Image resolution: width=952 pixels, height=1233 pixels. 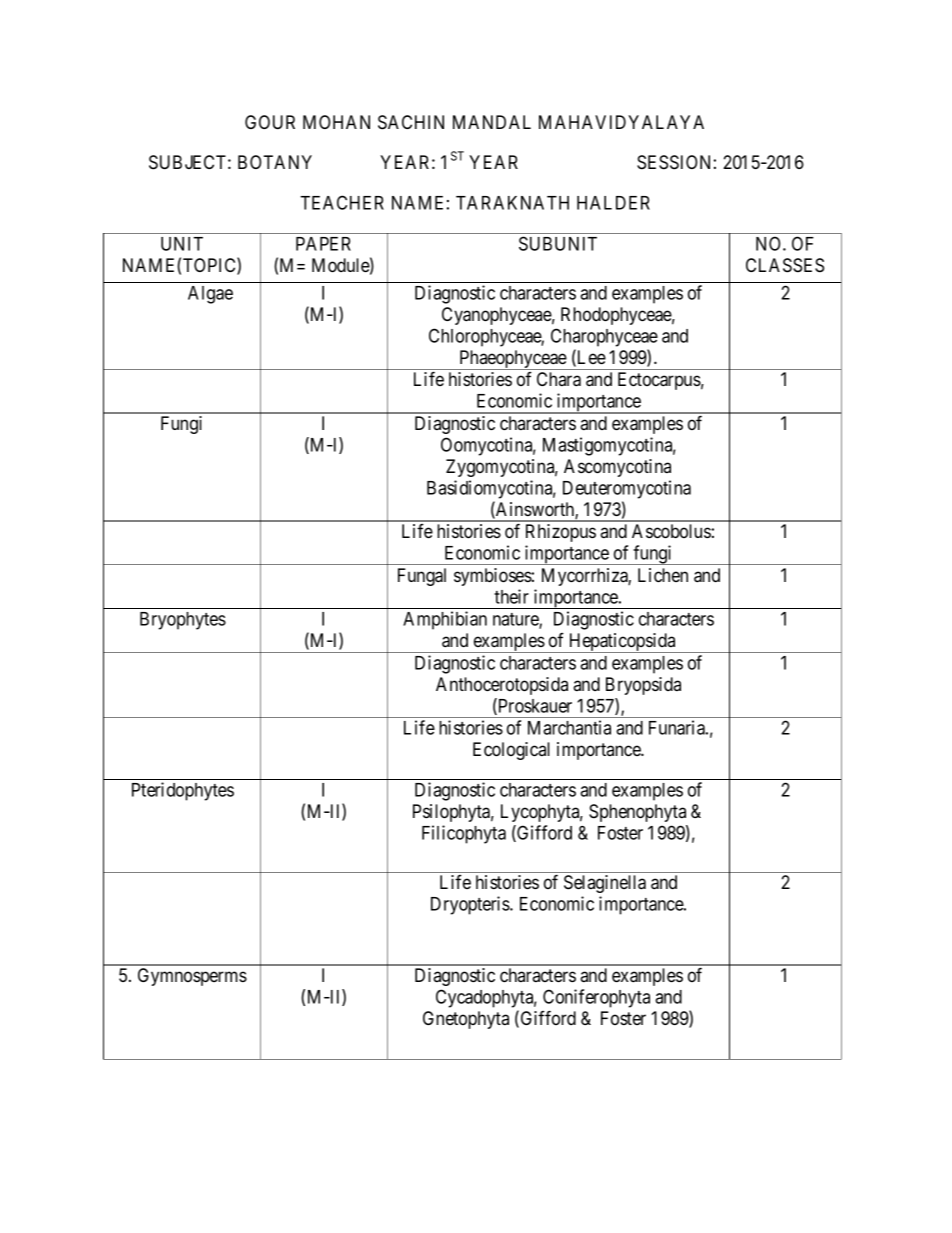 What do you see at coordinates (785, 265) in the document?
I see `CLASSES` at bounding box center [785, 265].
